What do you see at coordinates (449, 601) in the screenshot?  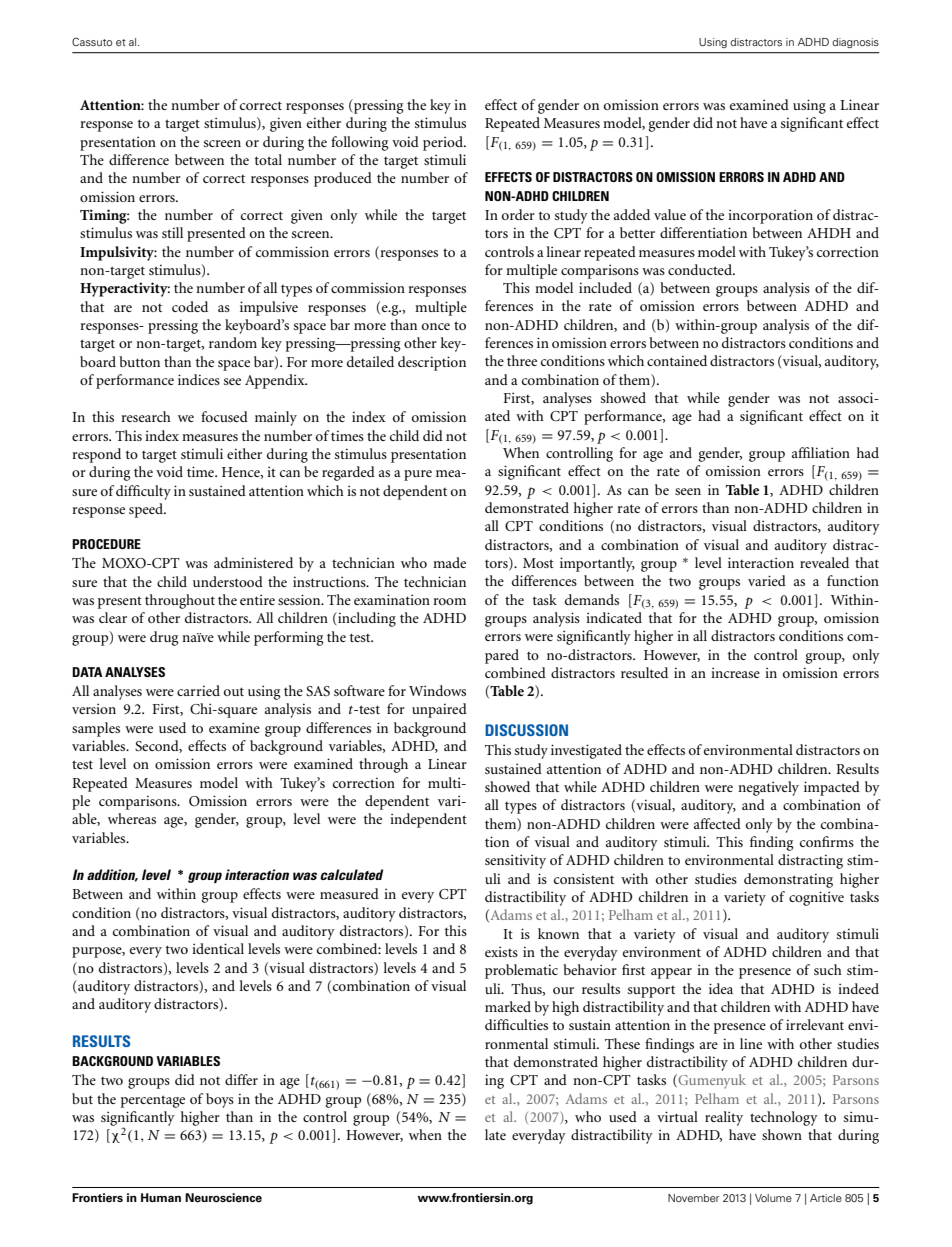 I see `room` at bounding box center [449, 601].
